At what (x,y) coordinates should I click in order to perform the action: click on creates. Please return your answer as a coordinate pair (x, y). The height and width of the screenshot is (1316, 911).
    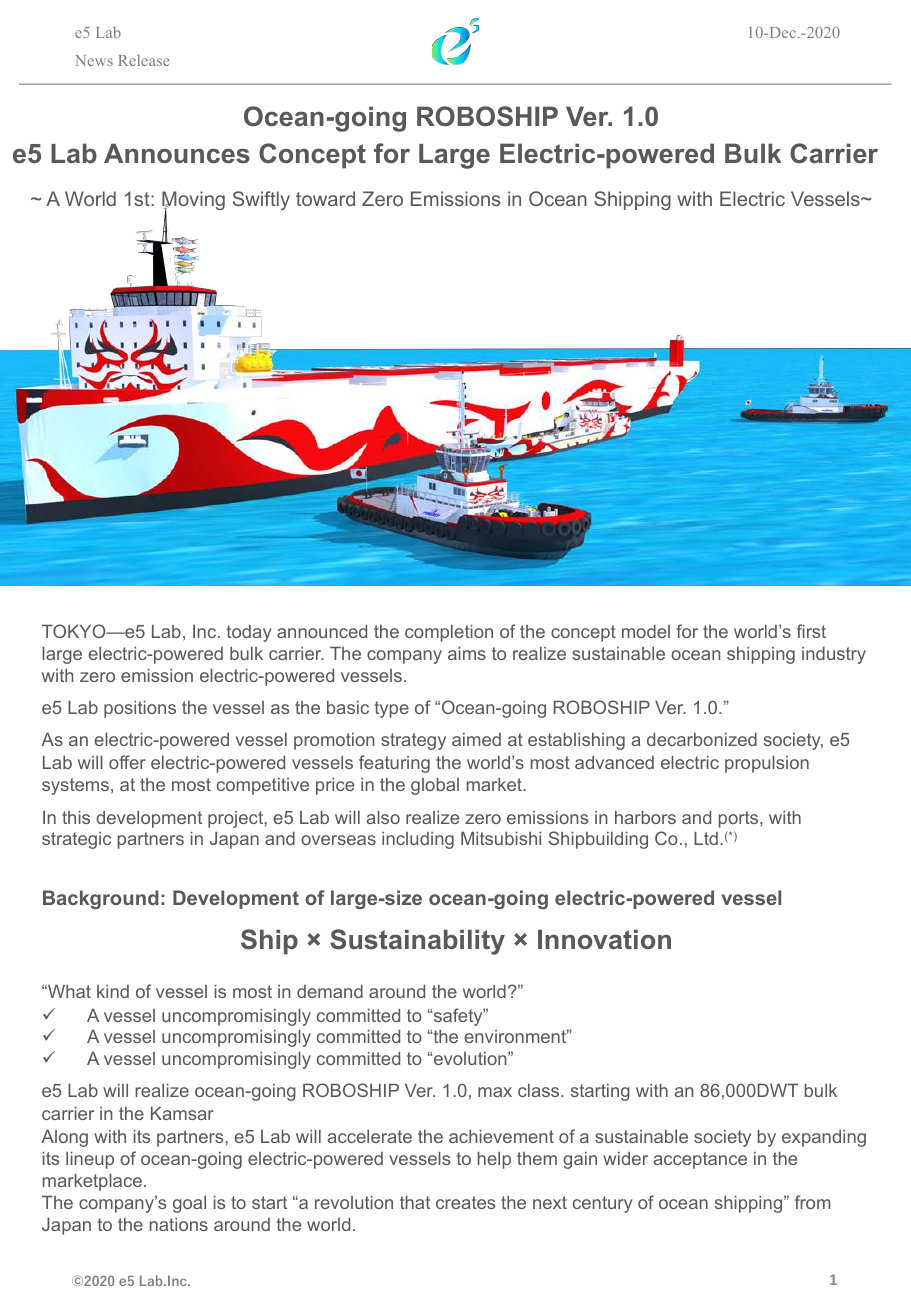
    Looking at the image, I should click on (465, 1202).
